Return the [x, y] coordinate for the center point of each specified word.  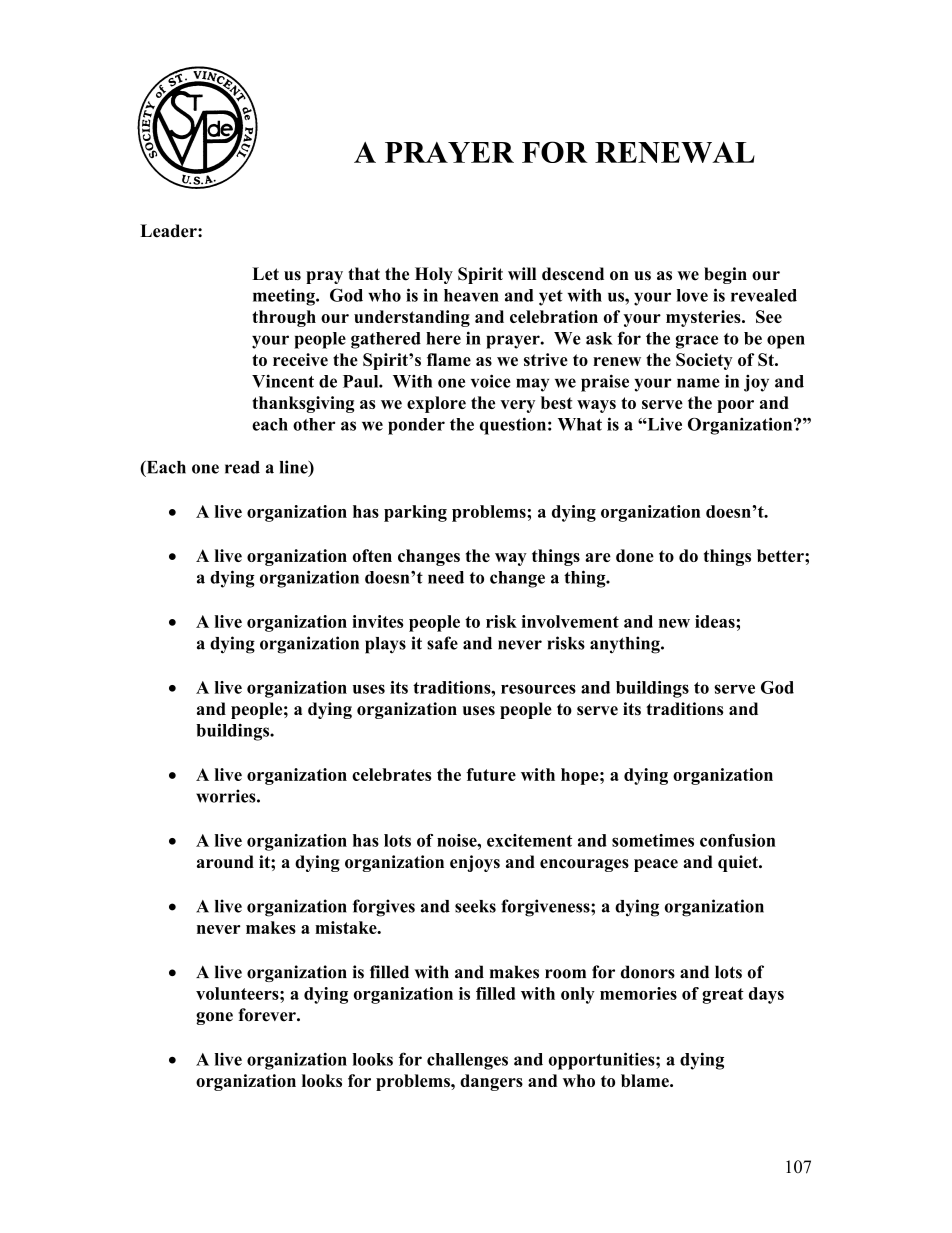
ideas [716, 621]
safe [442, 643]
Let [265, 274]
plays [385, 645]
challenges [467, 1061]
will [522, 273]
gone [214, 1018]
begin [725, 275]
